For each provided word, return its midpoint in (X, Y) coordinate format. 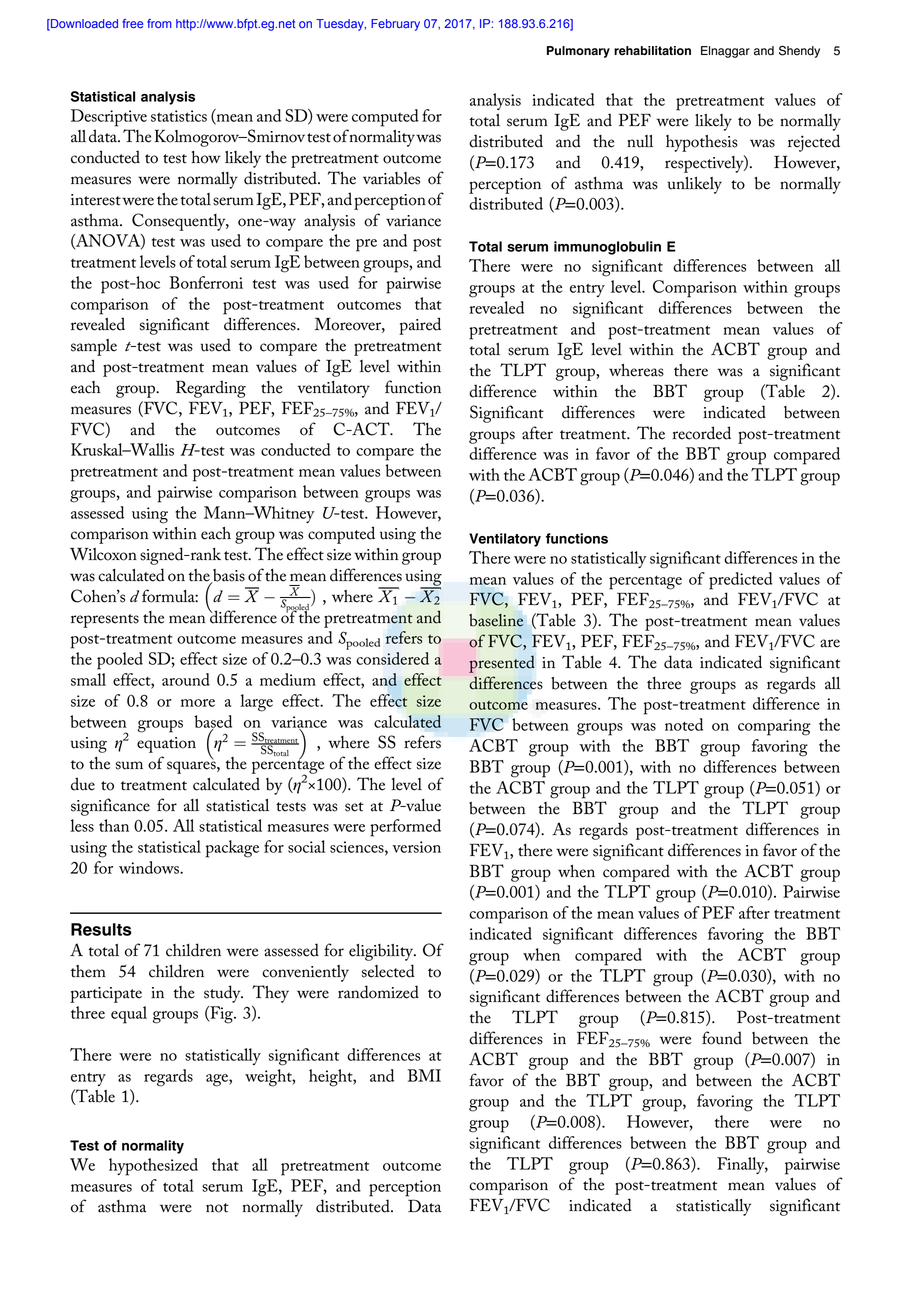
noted (684, 724)
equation (166, 745)
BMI (424, 1075)
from (159, 23)
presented (502, 664)
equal (129, 1015)
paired (420, 326)
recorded (701, 433)
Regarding (211, 389)
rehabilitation (652, 51)
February (395, 25)
